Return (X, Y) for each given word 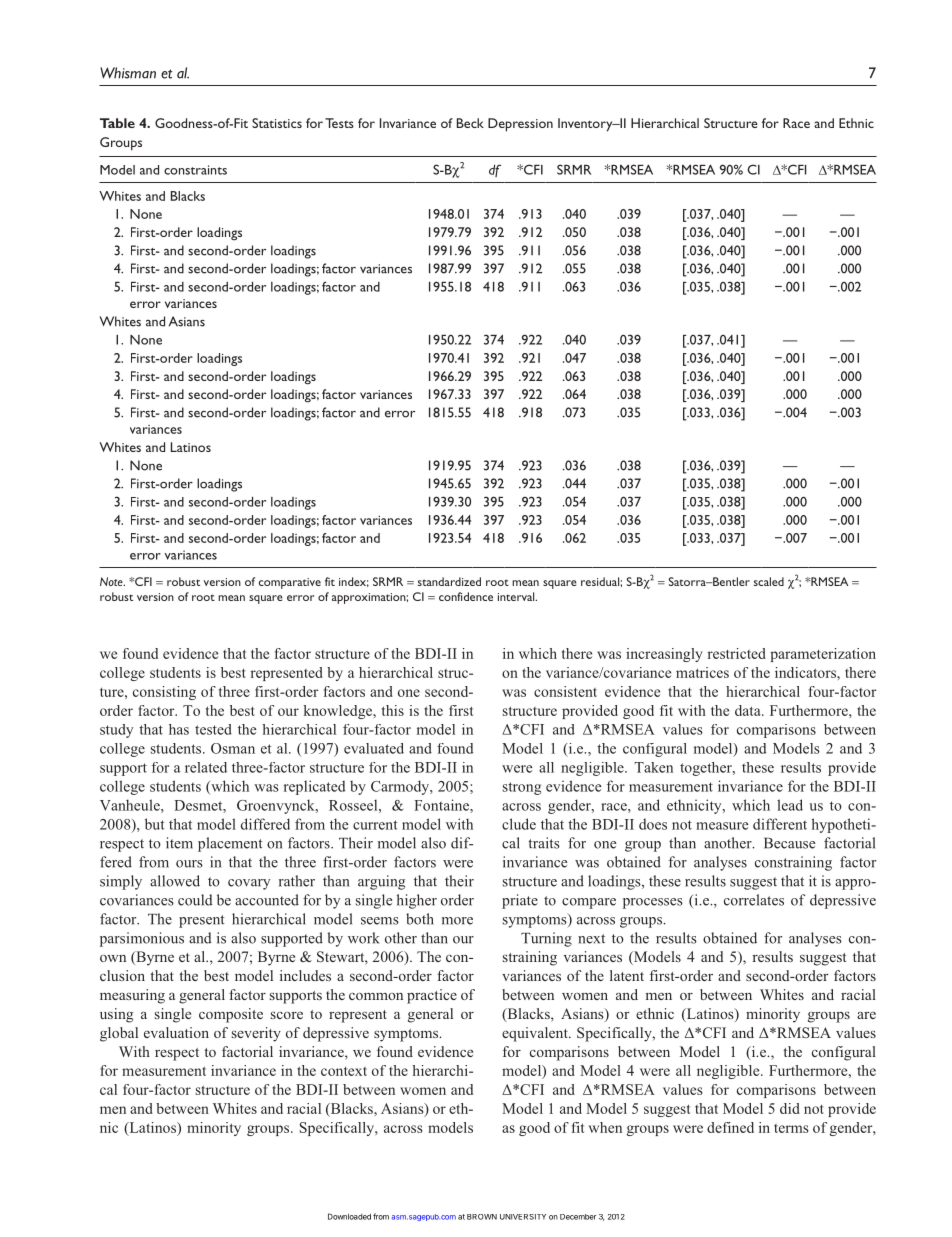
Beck (470, 123)
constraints (195, 170)
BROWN (482, 1217)
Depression (520, 125)
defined (730, 1127)
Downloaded (349, 1216)
